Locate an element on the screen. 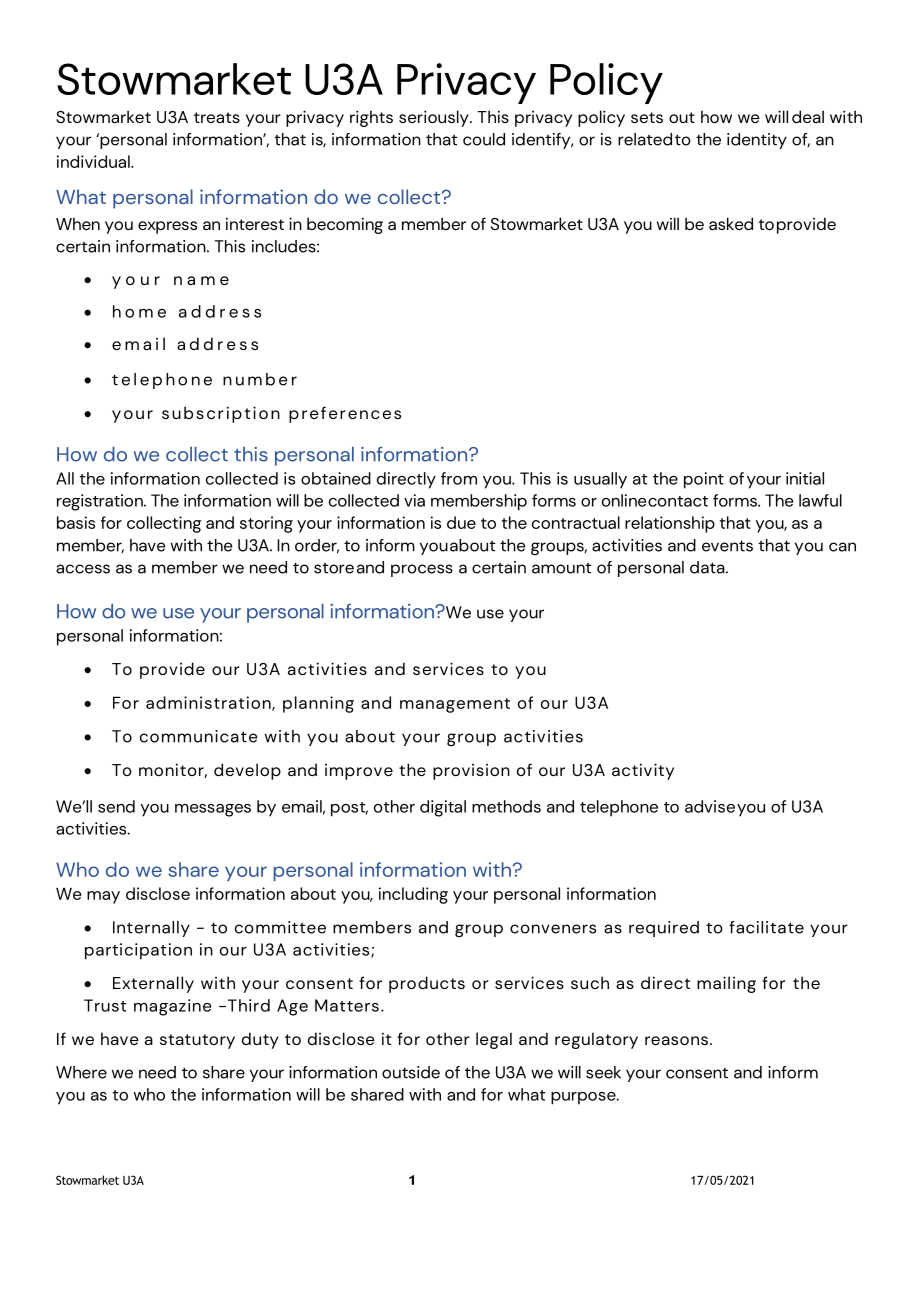  treats is located at coordinates (217, 117).
